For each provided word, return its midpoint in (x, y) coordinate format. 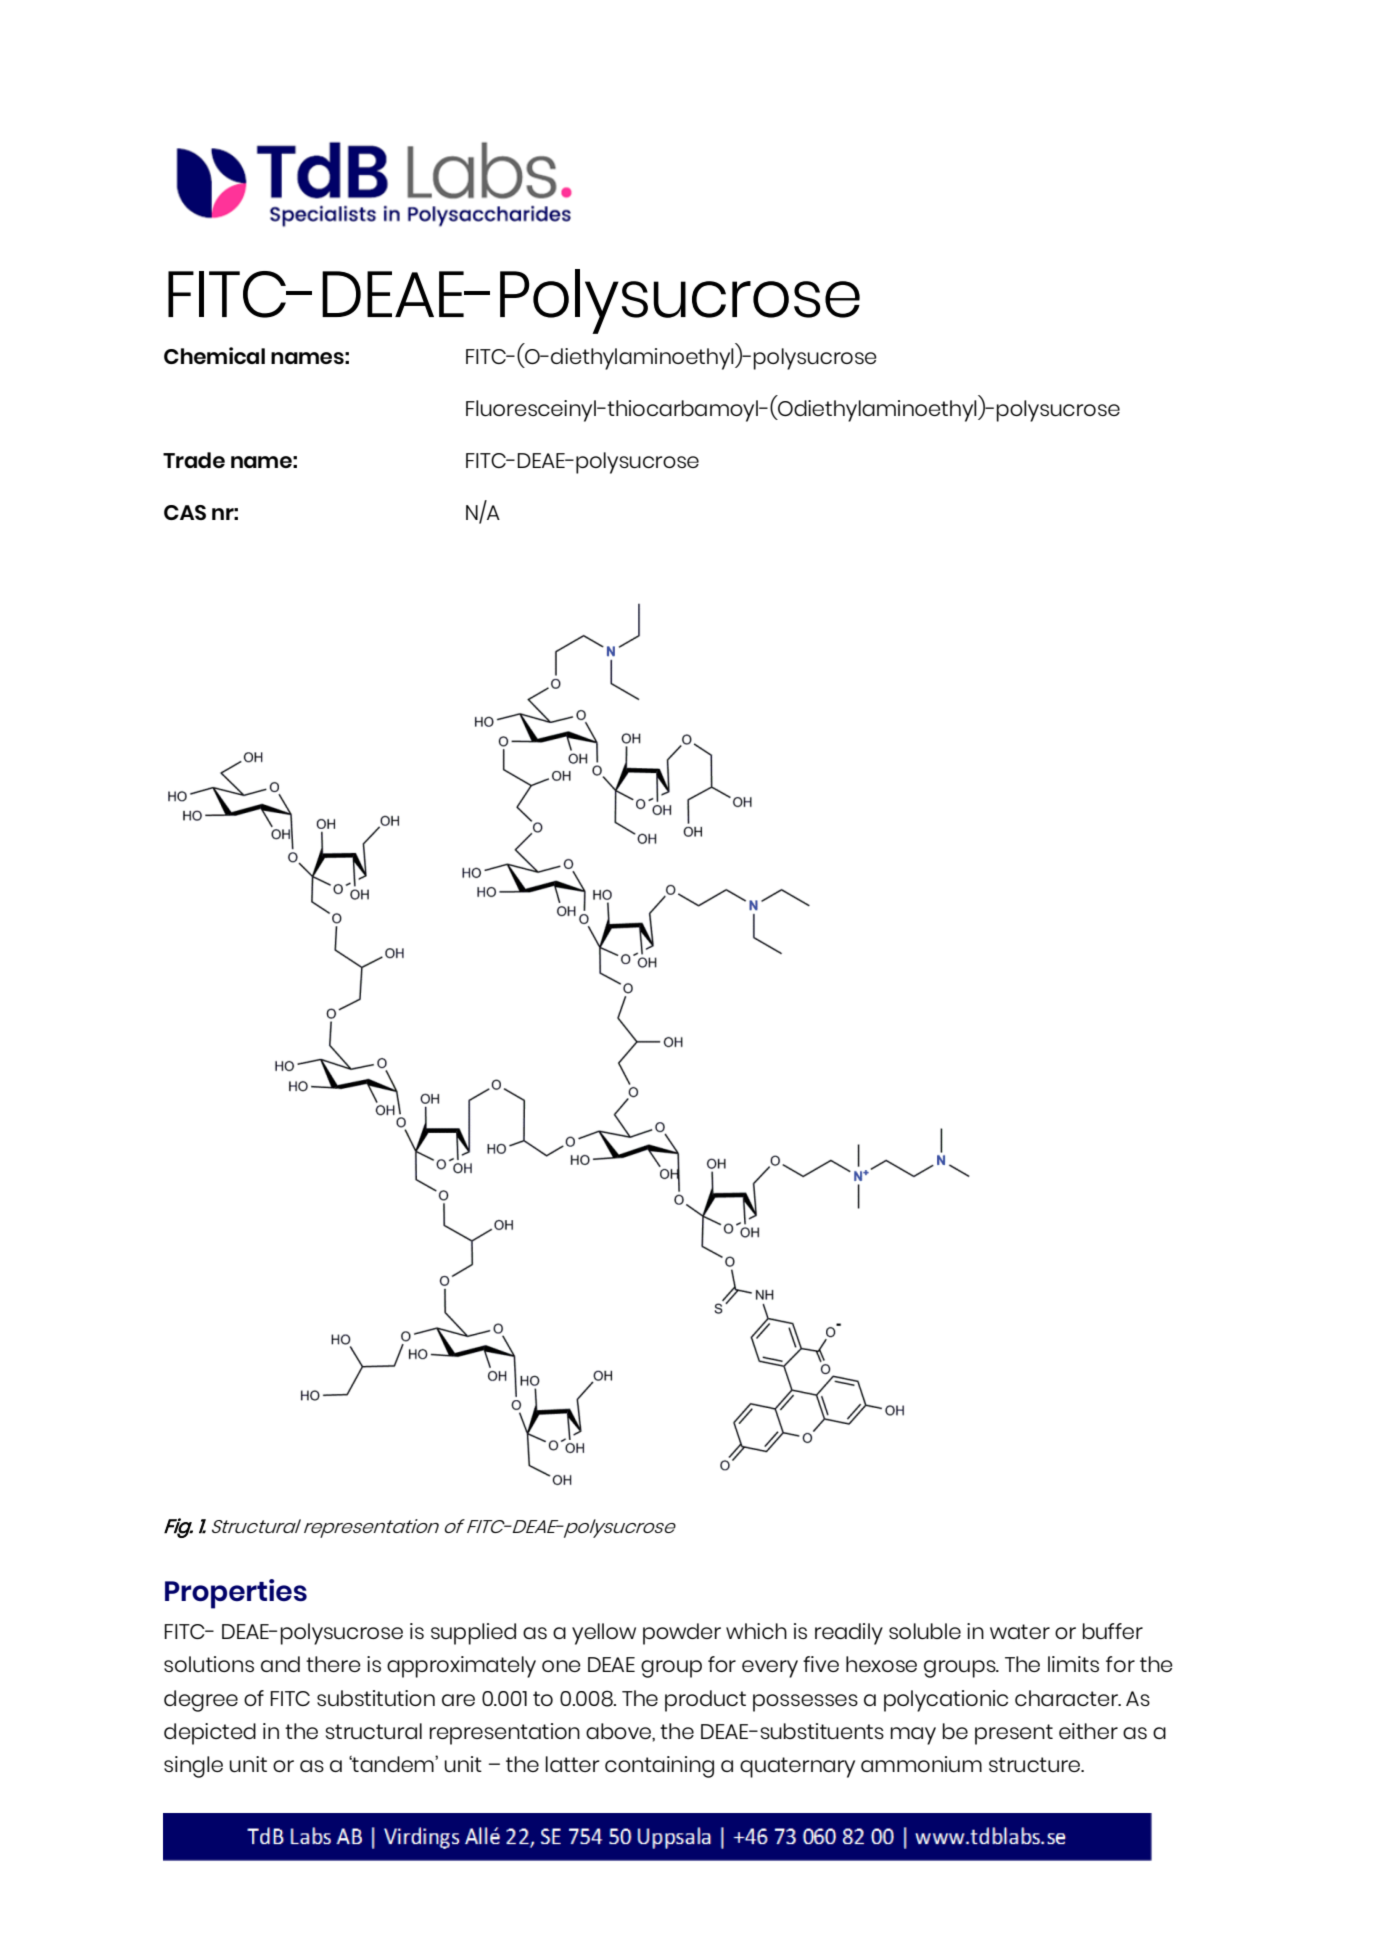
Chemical (214, 355)
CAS (185, 512)
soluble (925, 1631)
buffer (1112, 1631)
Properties (236, 1594)
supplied (473, 1634)
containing (659, 1767)
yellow (604, 1634)
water (1020, 1631)
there (333, 1664)
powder (682, 1634)
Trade (194, 460)
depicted (210, 1734)
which (756, 1631)
